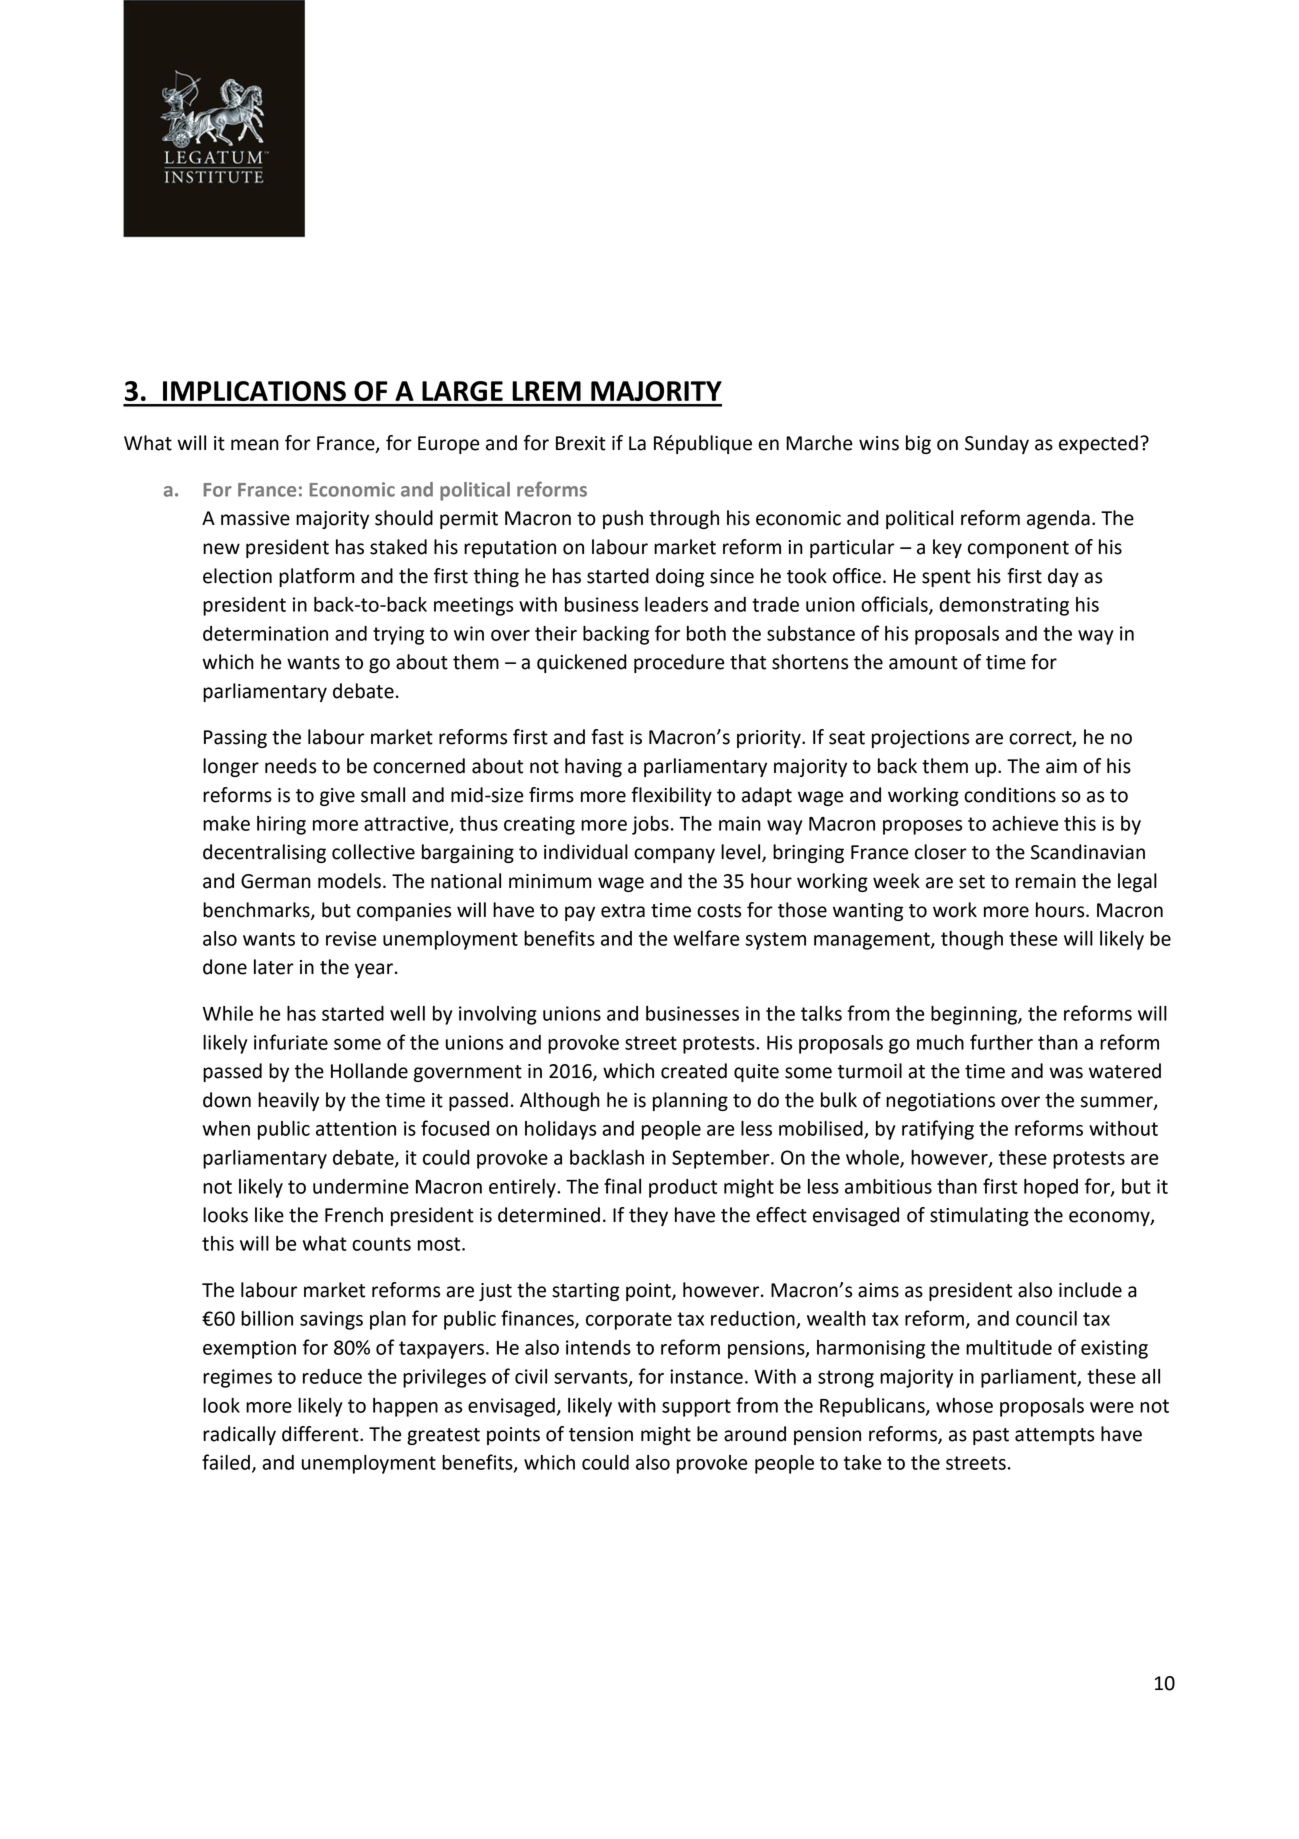  What do you see at coordinates (683, 1188) in the document?
I see `product` at bounding box center [683, 1188].
